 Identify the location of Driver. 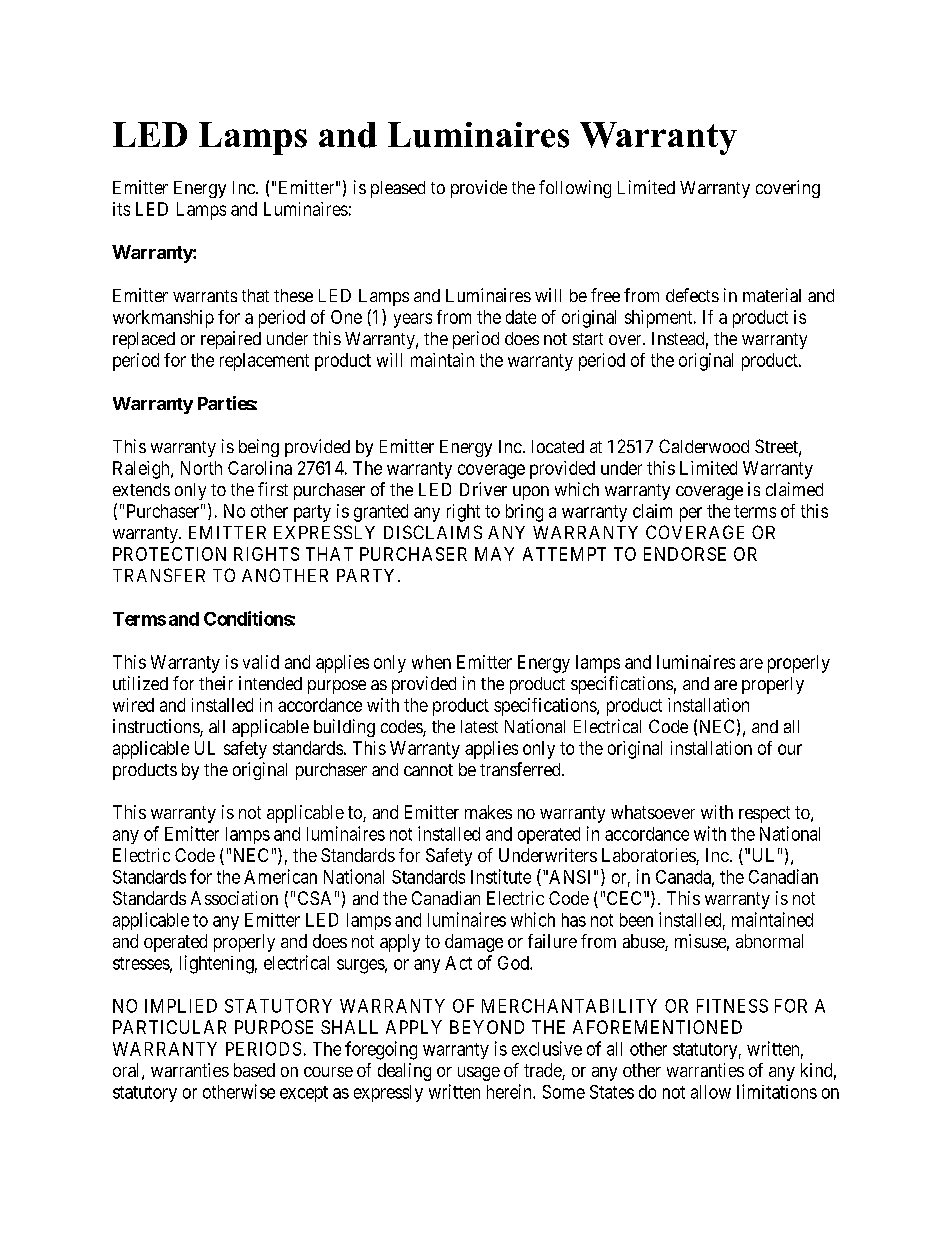
(483, 489).
